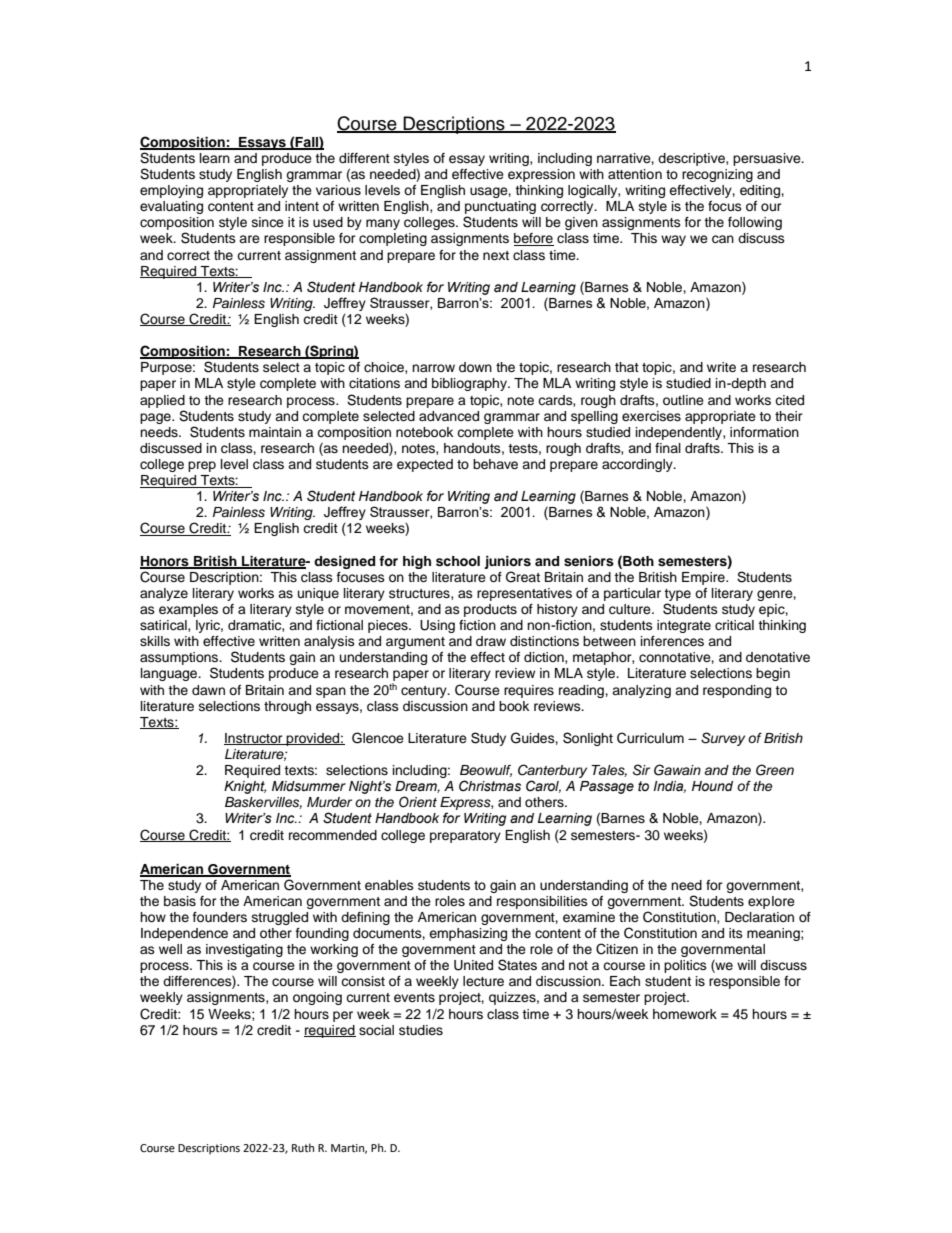 The height and width of the image is (1233, 952). I want to click on punctuating, so click(500, 209).
